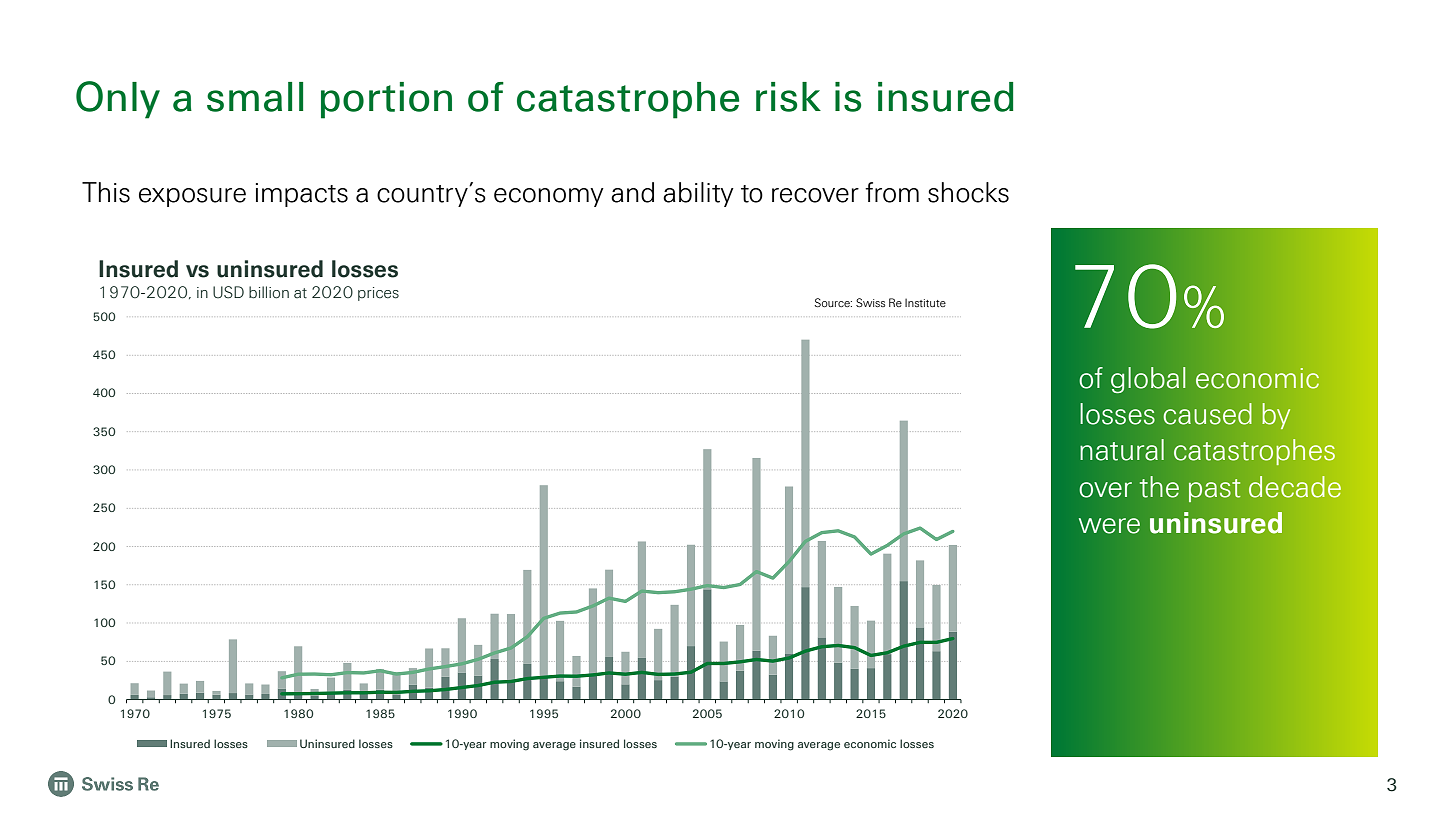 This screenshot has height=819, width=1456. What do you see at coordinates (1122, 450) in the screenshot?
I see `natural` at bounding box center [1122, 450].
